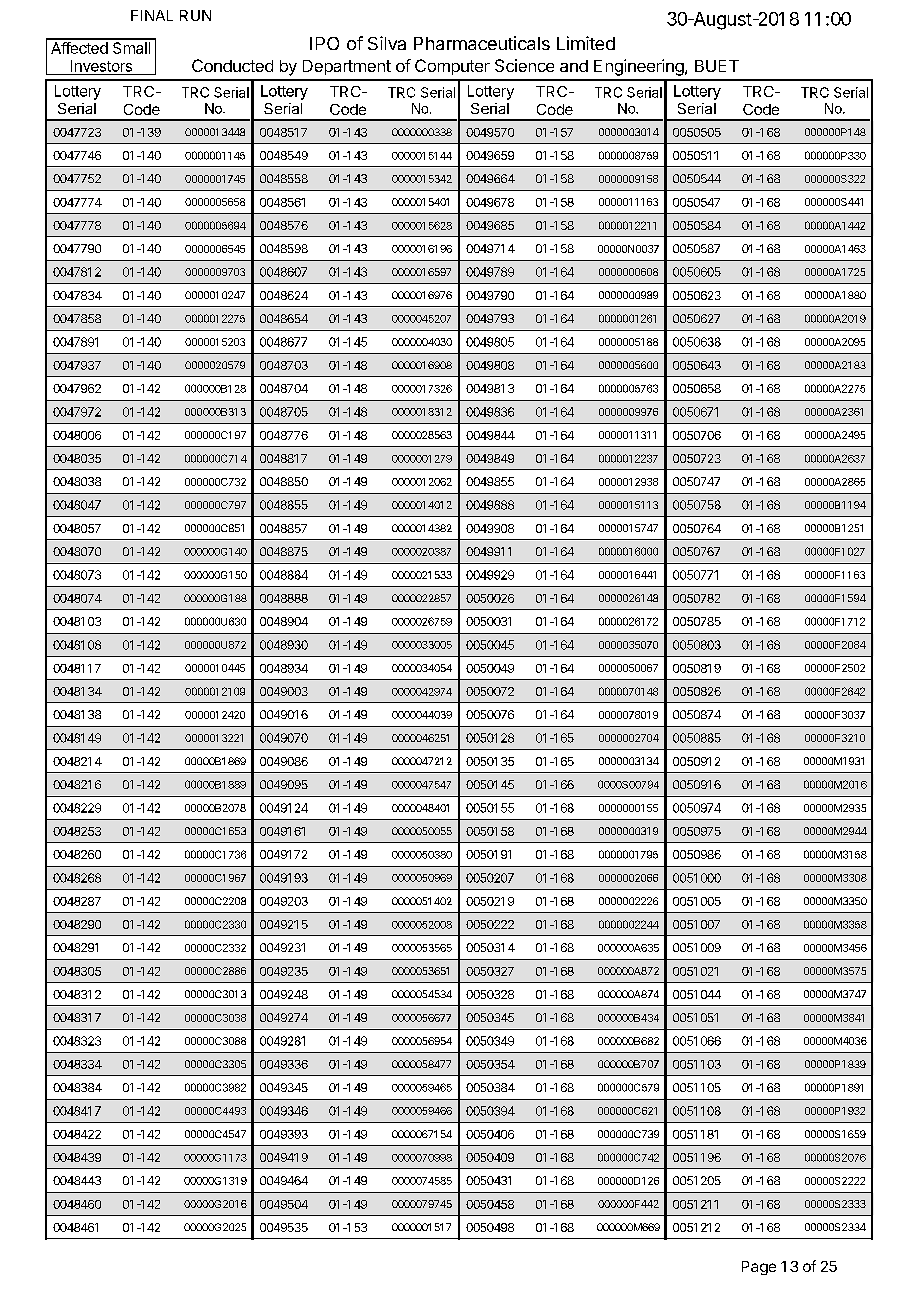  What do you see at coordinates (639, 67) in the screenshot?
I see `Engineering` at bounding box center [639, 67].
